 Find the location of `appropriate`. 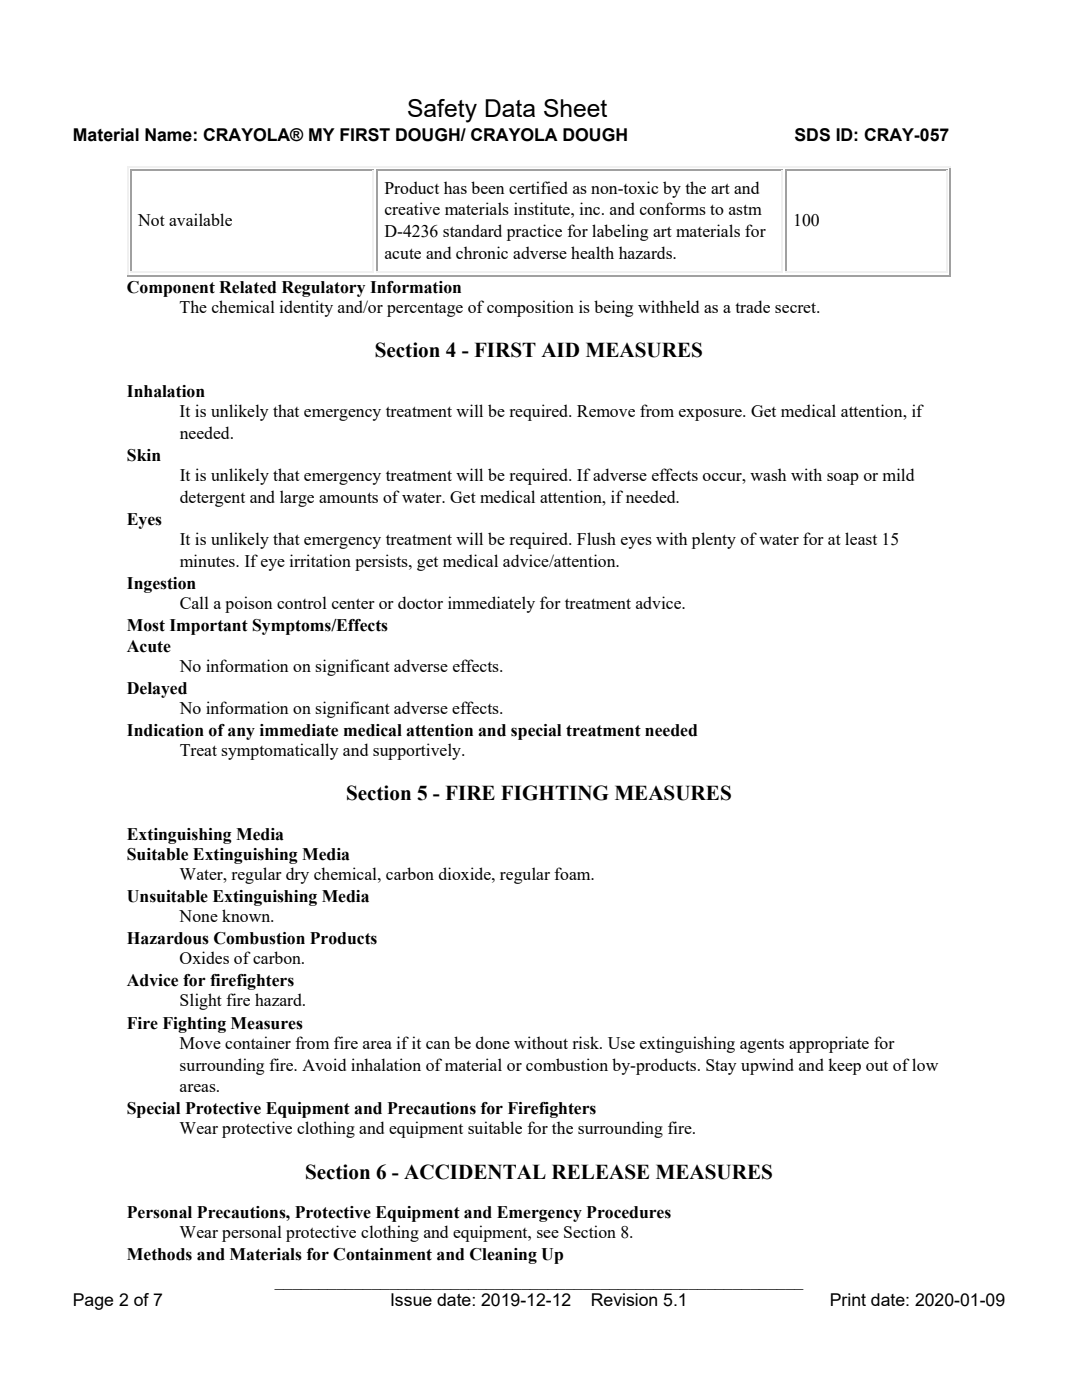

appropriate is located at coordinates (829, 1044).
